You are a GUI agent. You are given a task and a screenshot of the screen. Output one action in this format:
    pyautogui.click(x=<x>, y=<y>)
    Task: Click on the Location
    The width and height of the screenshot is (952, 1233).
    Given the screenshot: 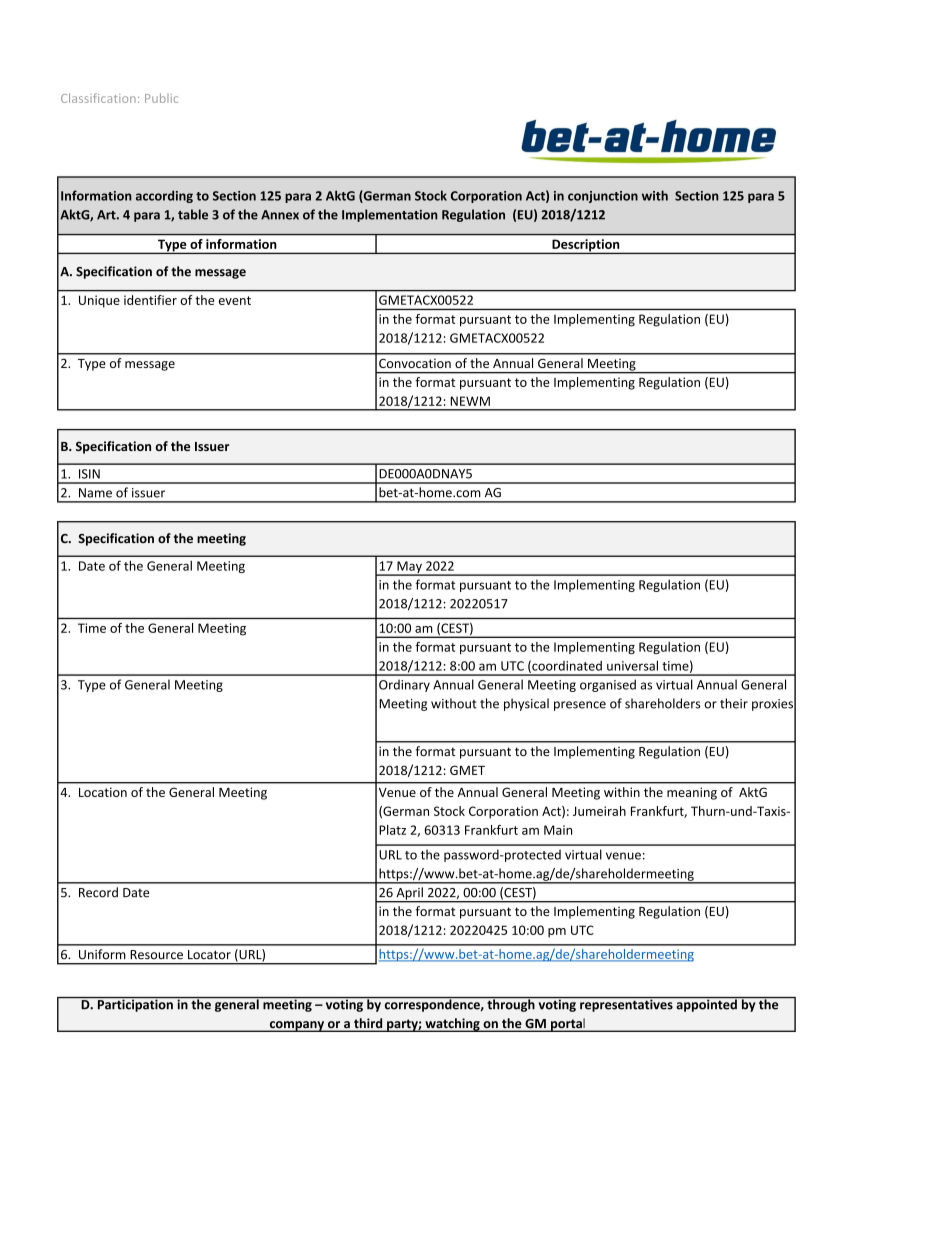 What is the action you would take?
    pyautogui.click(x=103, y=792)
